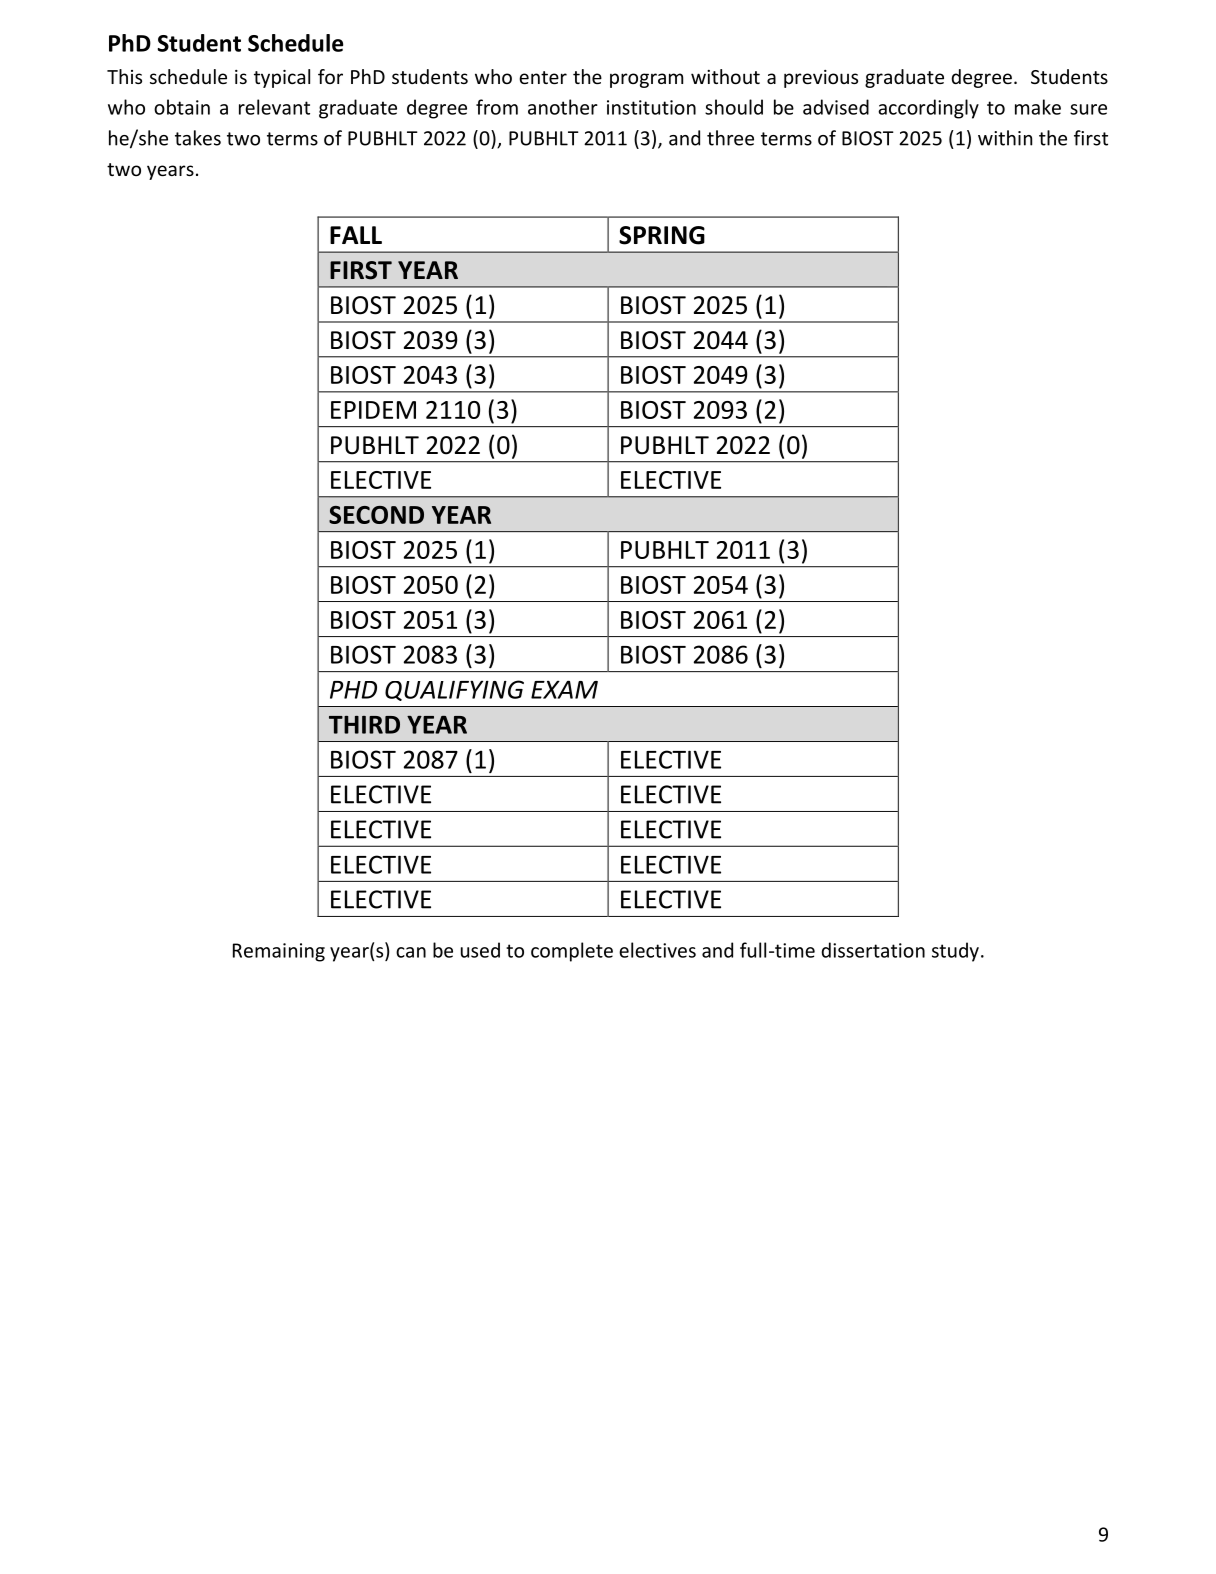 The image size is (1216, 1574). I want to click on QUALIFYING, so click(454, 690).
